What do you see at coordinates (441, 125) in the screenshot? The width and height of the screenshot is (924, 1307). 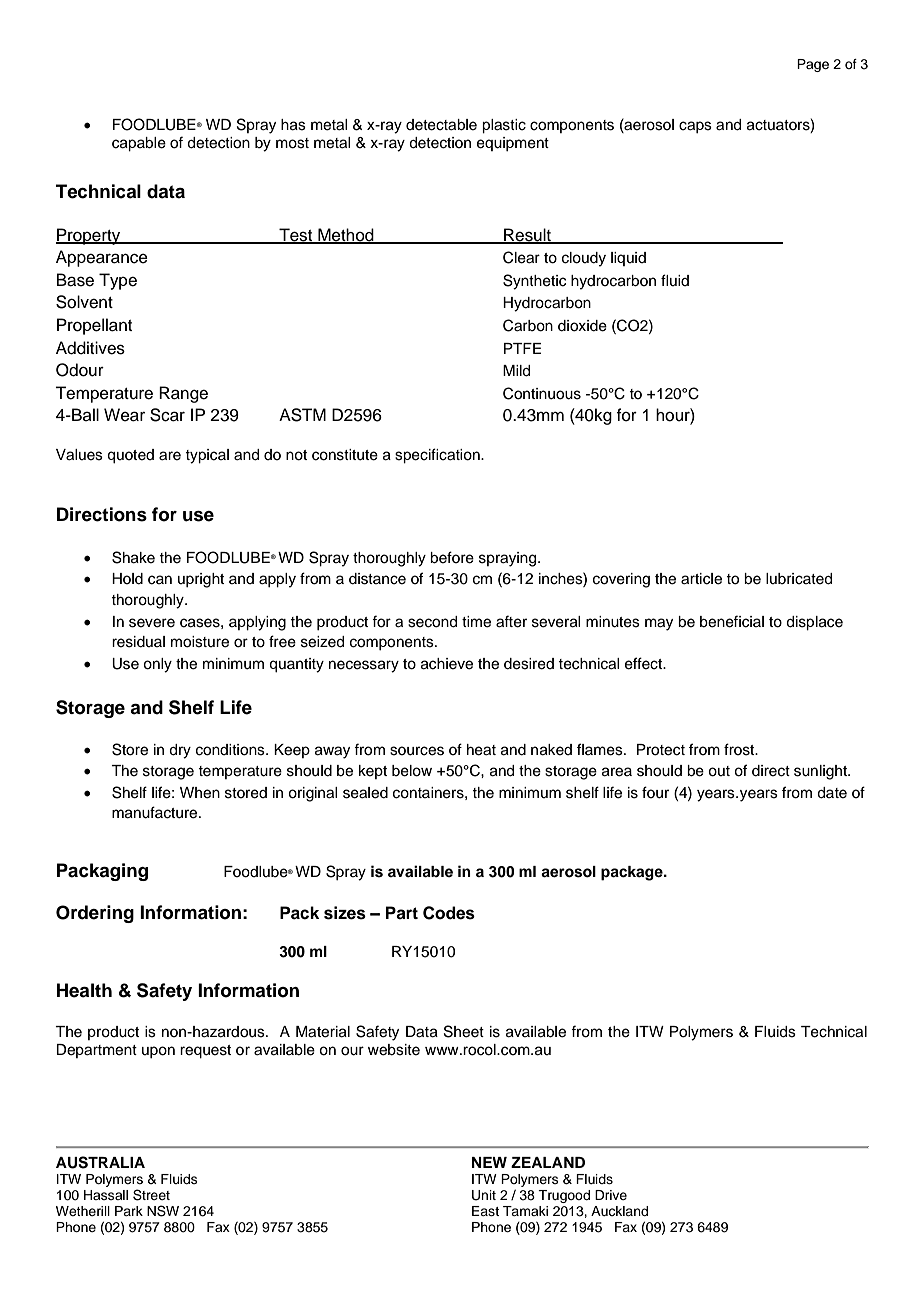 I see `detectable` at bounding box center [441, 125].
